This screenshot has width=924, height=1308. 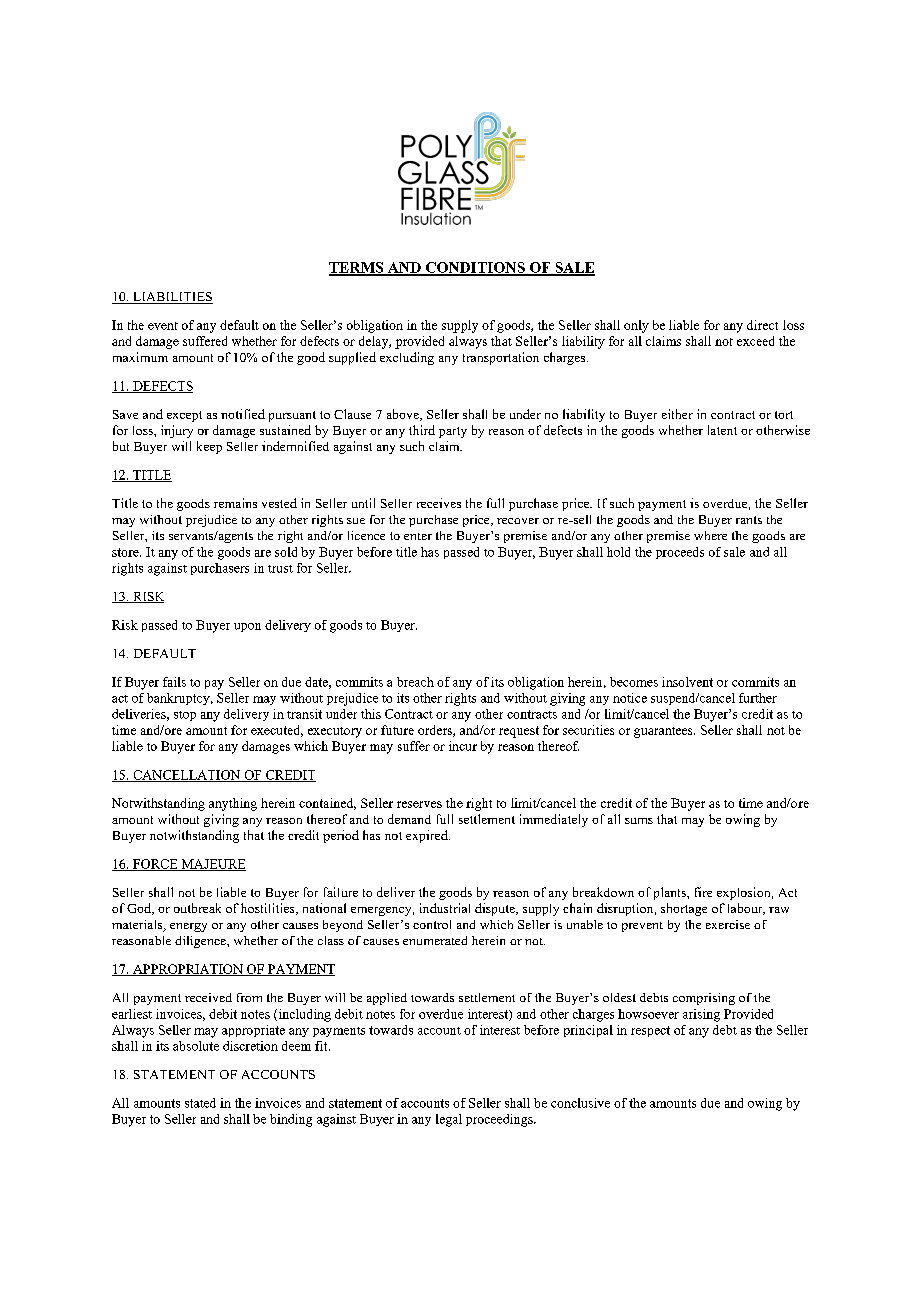 I want to click on stated, so click(x=200, y=1103).
